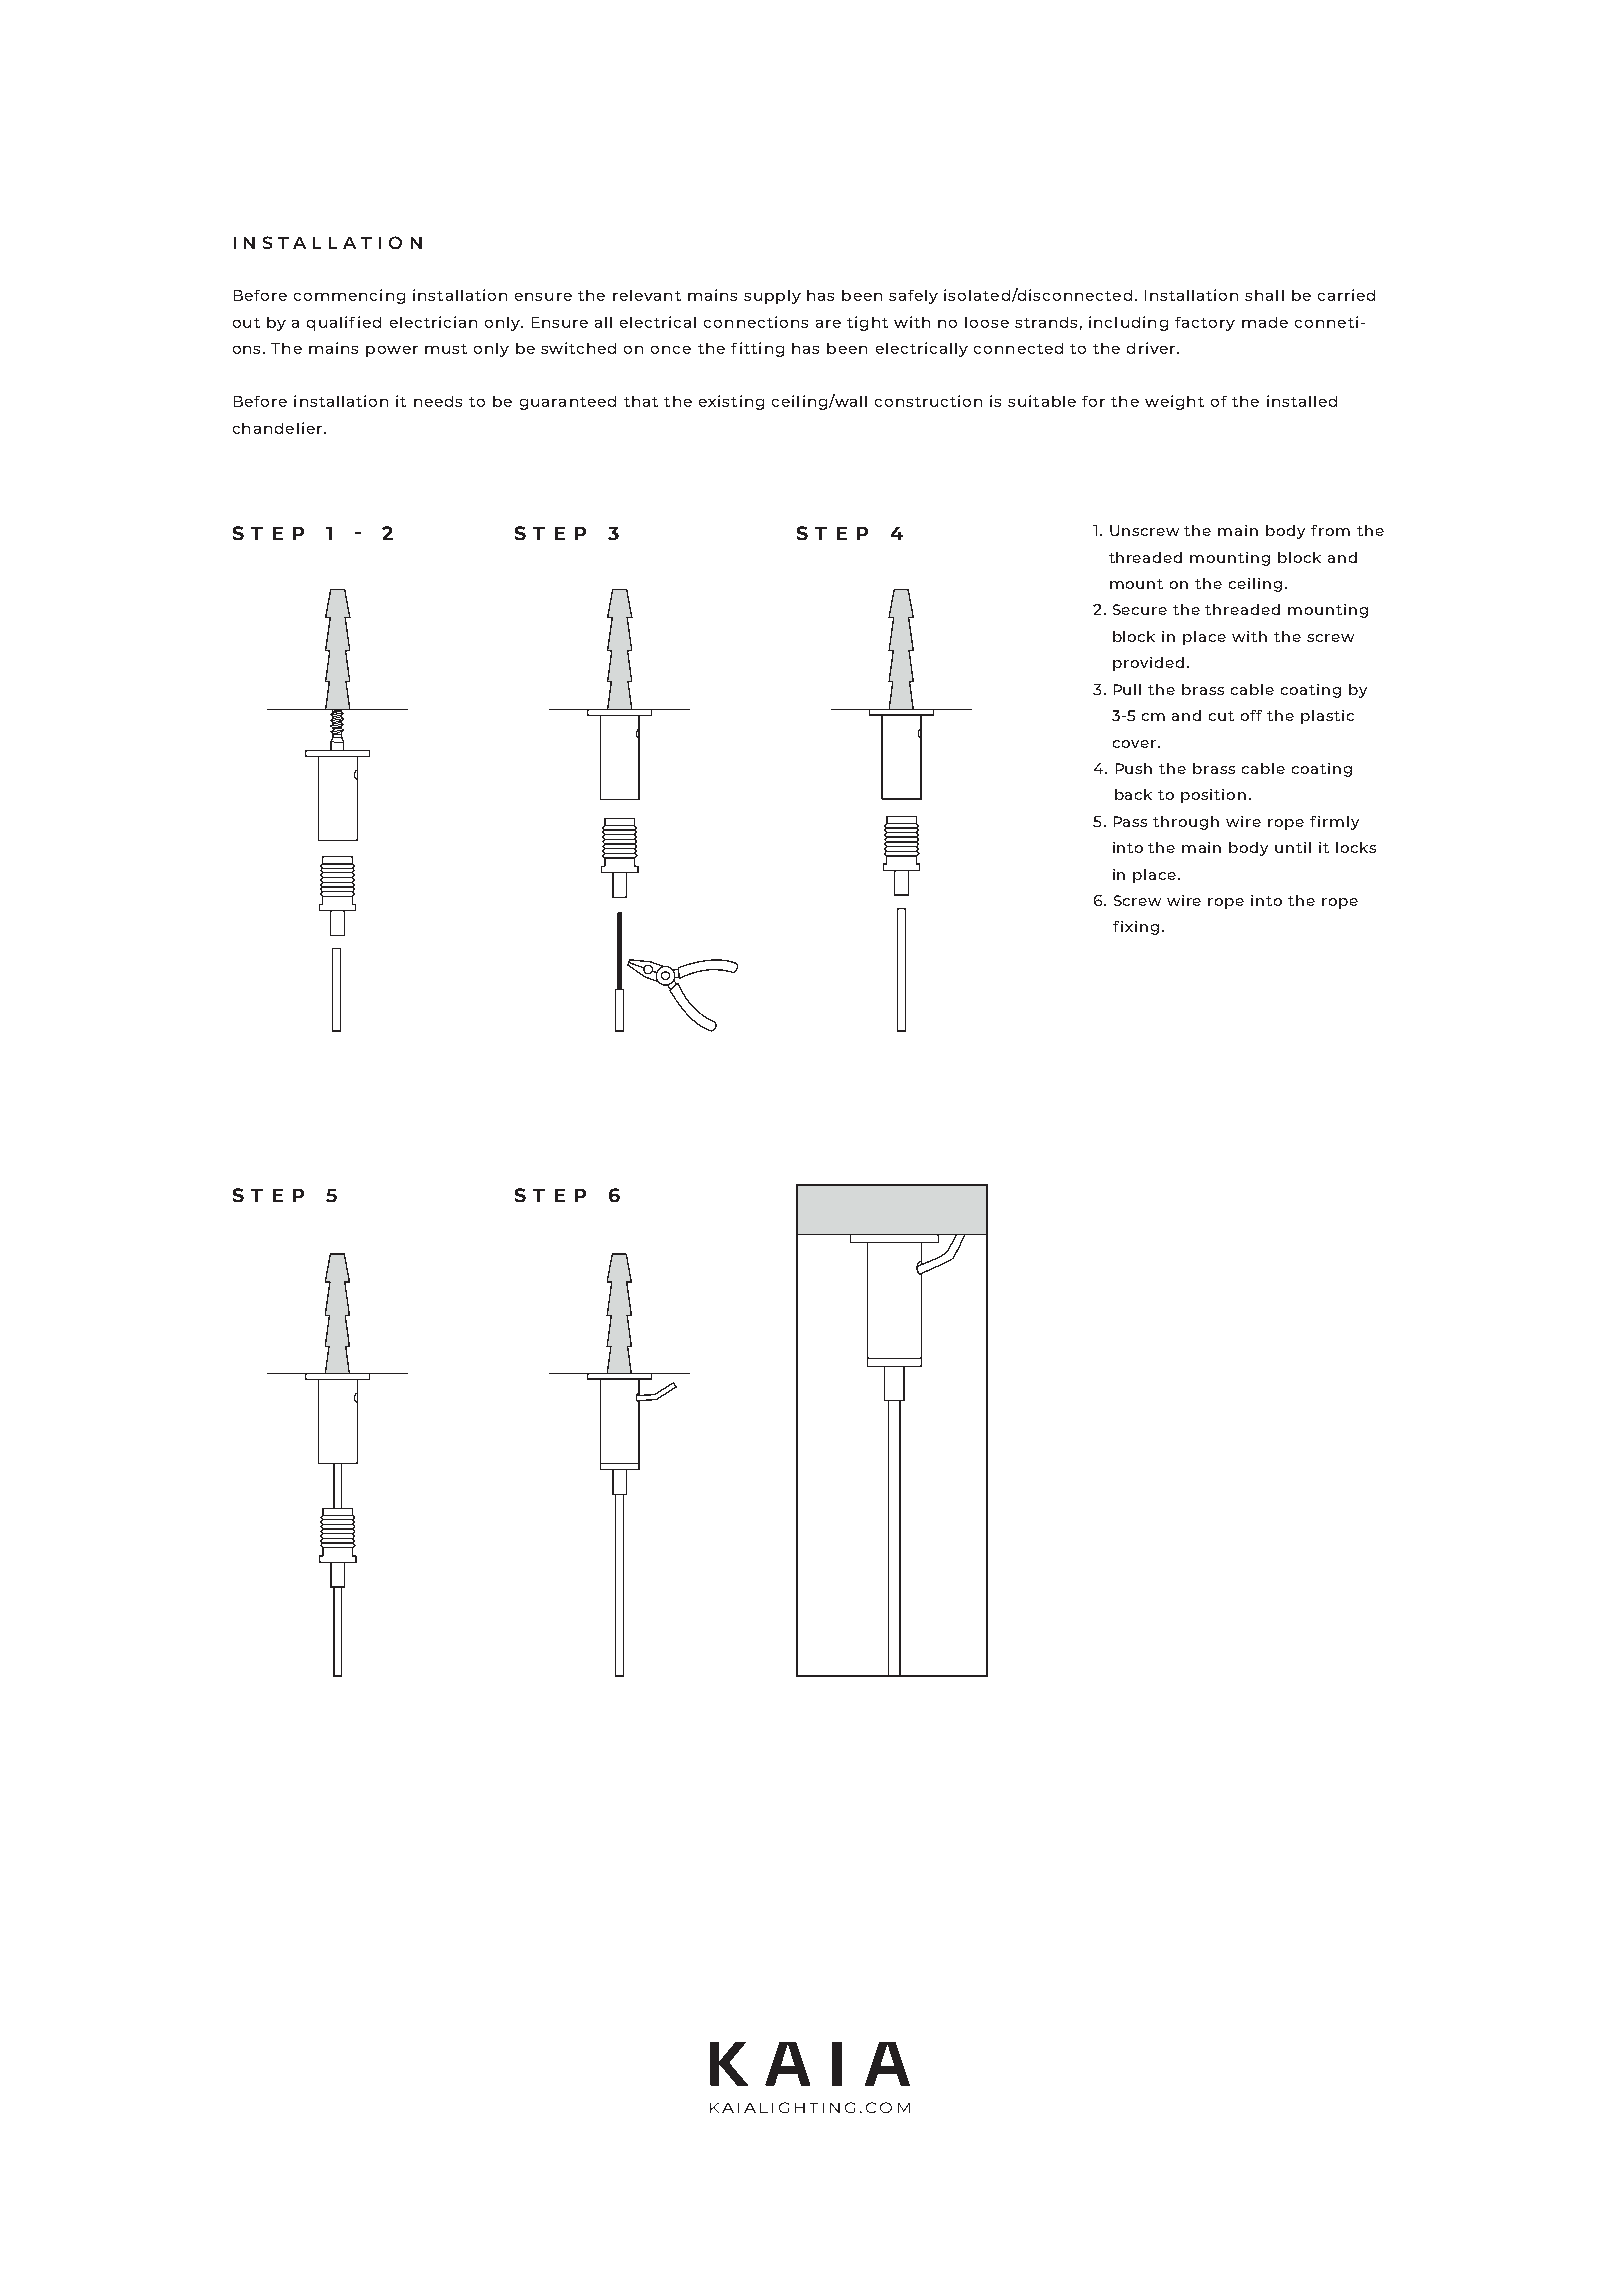  What do you see at coordinates (1148, 664) in the document?
I see `provided` at bounding box center [1148, 664].
